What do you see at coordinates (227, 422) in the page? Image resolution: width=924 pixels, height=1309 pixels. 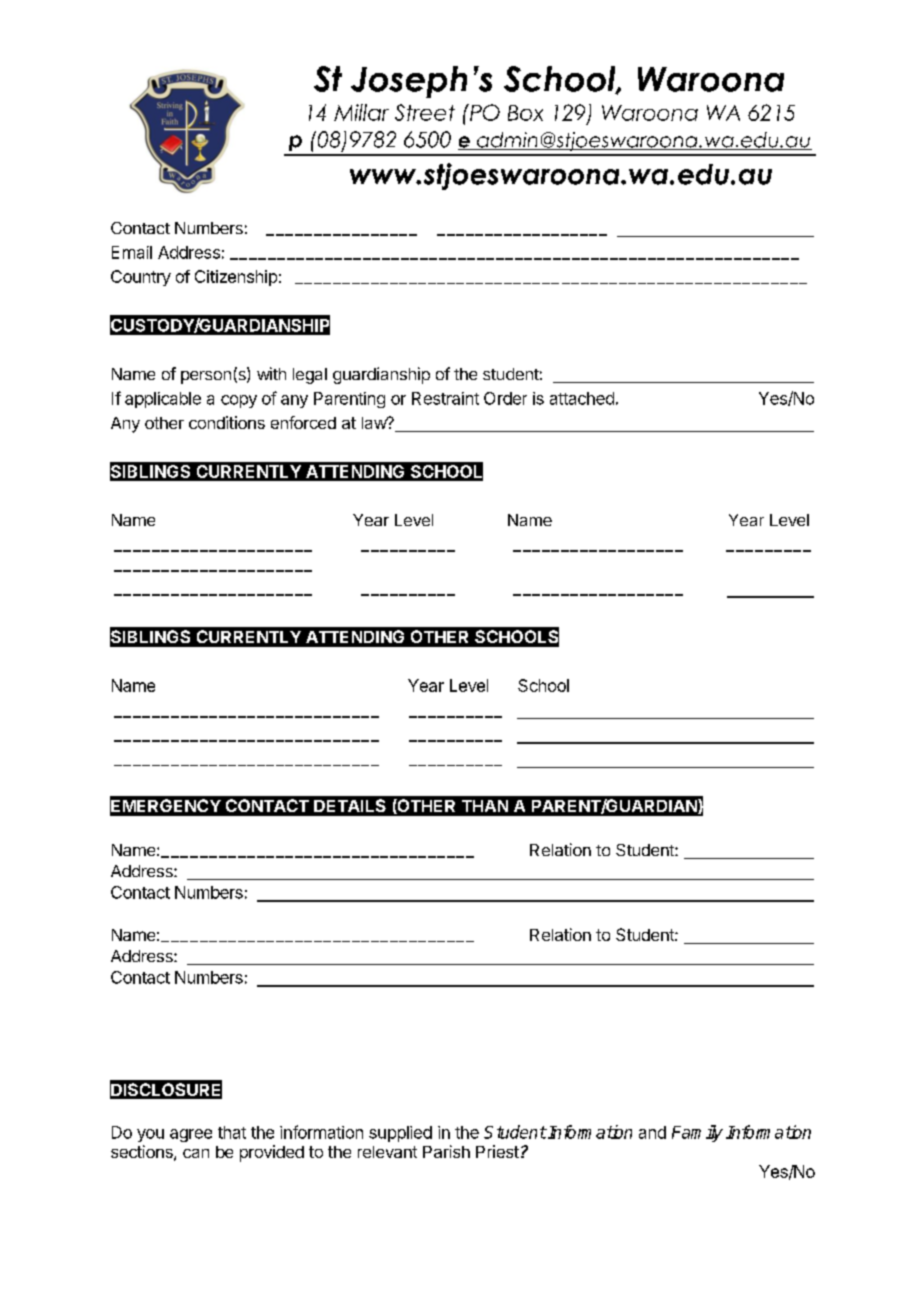 I see `conditions` at bounding box center [227, 422].
